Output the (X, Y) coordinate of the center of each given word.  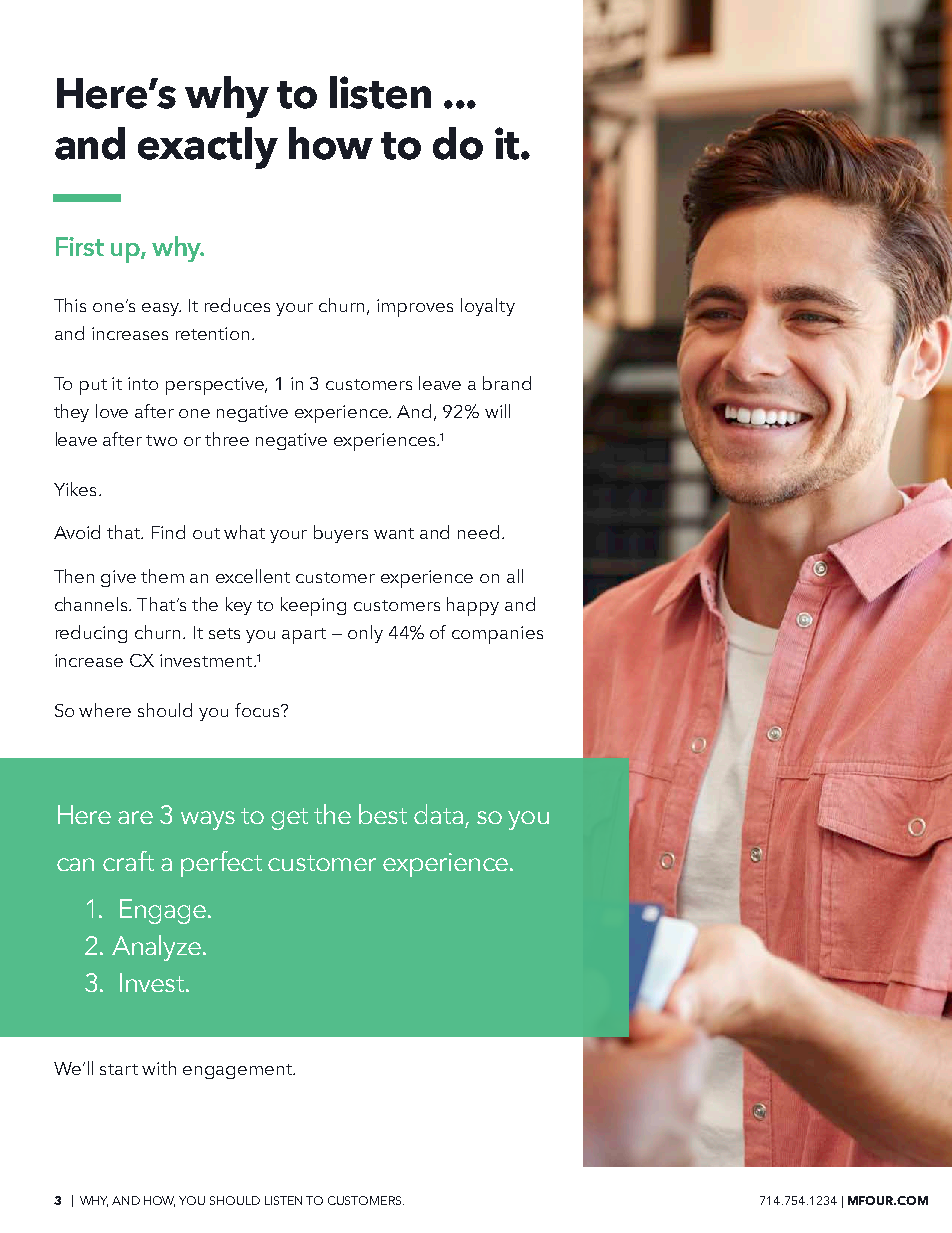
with (159, 1068)
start (119, 1069)
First (80, 246)
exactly (208, 148)
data (438, 814)
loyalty (488, 307)
